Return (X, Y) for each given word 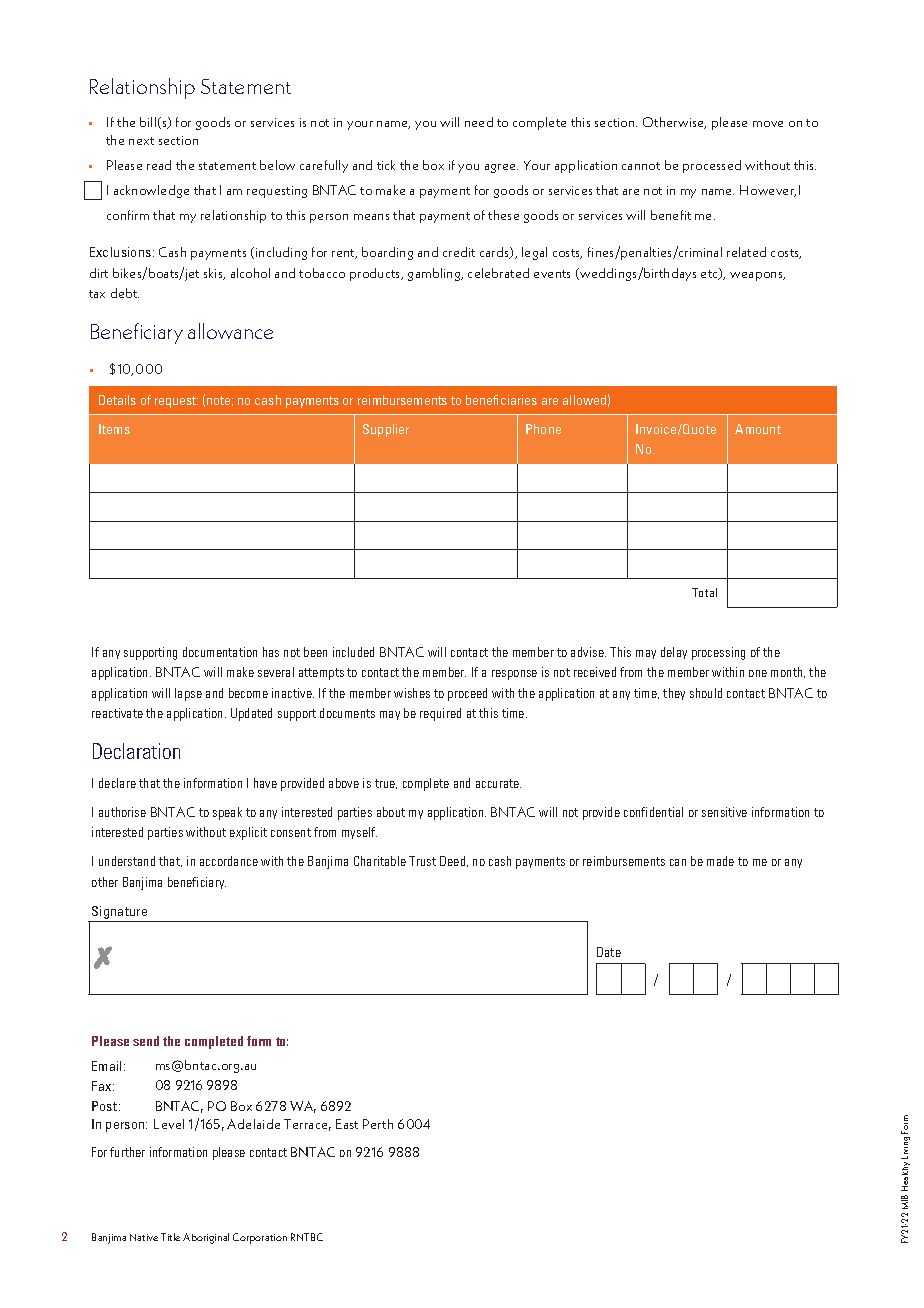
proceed (467, 694)
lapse (188, 694)
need (479, 122)
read (159, 165)
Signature (119, 912)
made (720, 861)
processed (712, 166)
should (706, 693)
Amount (758, 429)
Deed (454, 861)
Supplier (386, 430)
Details (117, 400)
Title (170, 1237)
